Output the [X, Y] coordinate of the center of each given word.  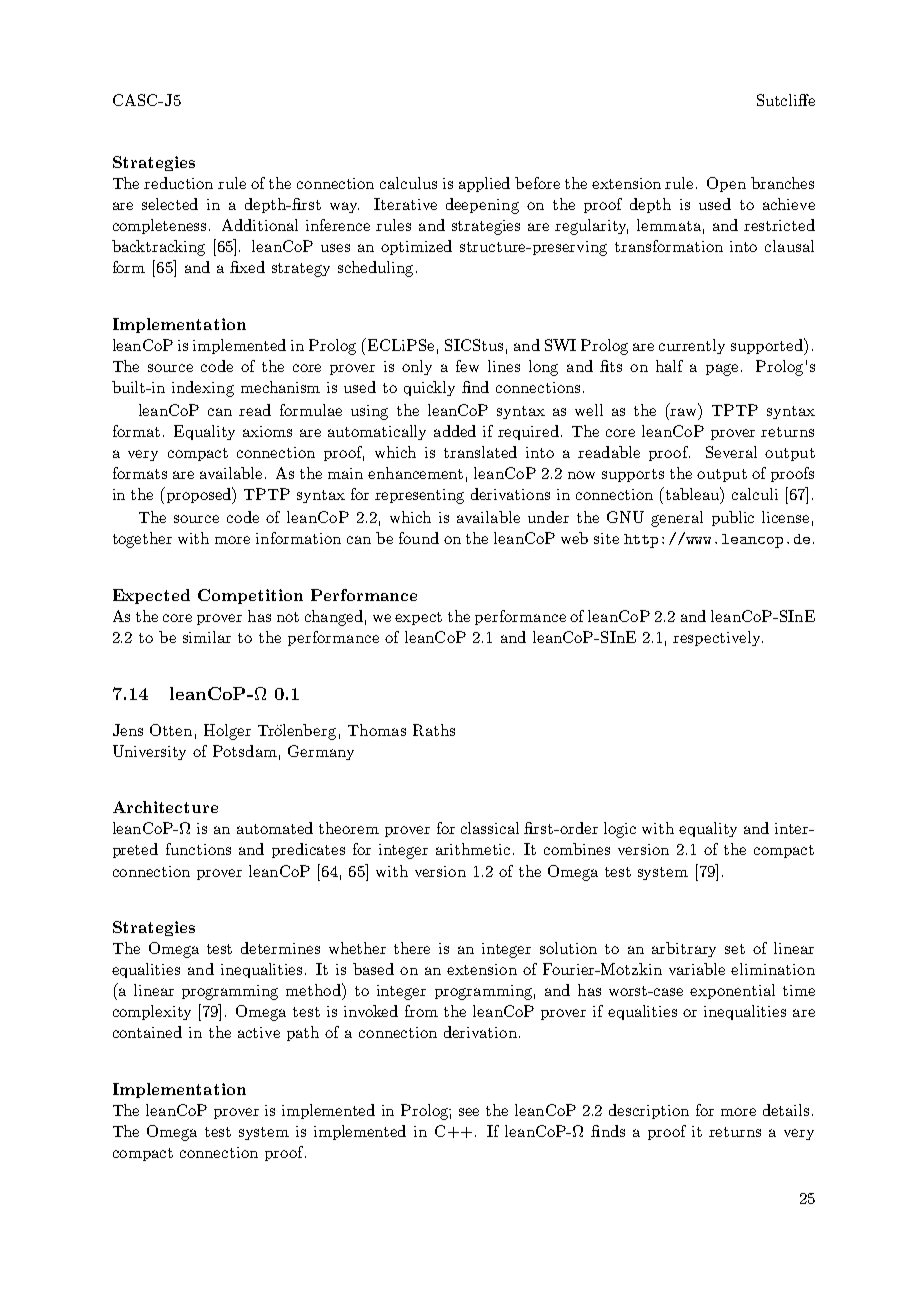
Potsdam [245, 751]
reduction [178, 183]
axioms [267, 431]
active [259, 1032]
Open [726, 184]
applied [484, 184]
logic [620, 830]
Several [731, 452]
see [469, 1112]
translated [480, 452]
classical [490, 828]
